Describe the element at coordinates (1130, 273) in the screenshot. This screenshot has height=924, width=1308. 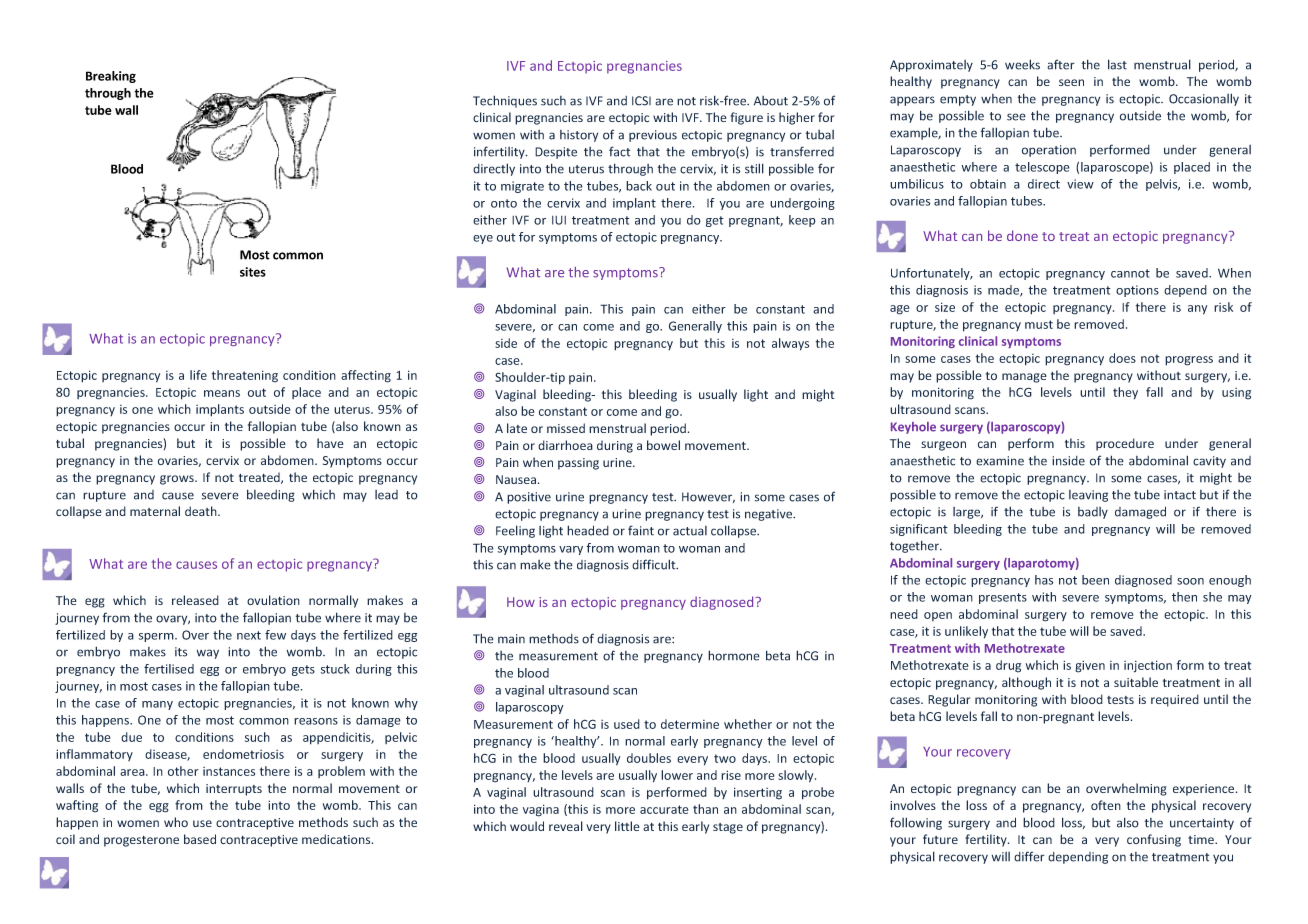
I see `cannot` at that location.
